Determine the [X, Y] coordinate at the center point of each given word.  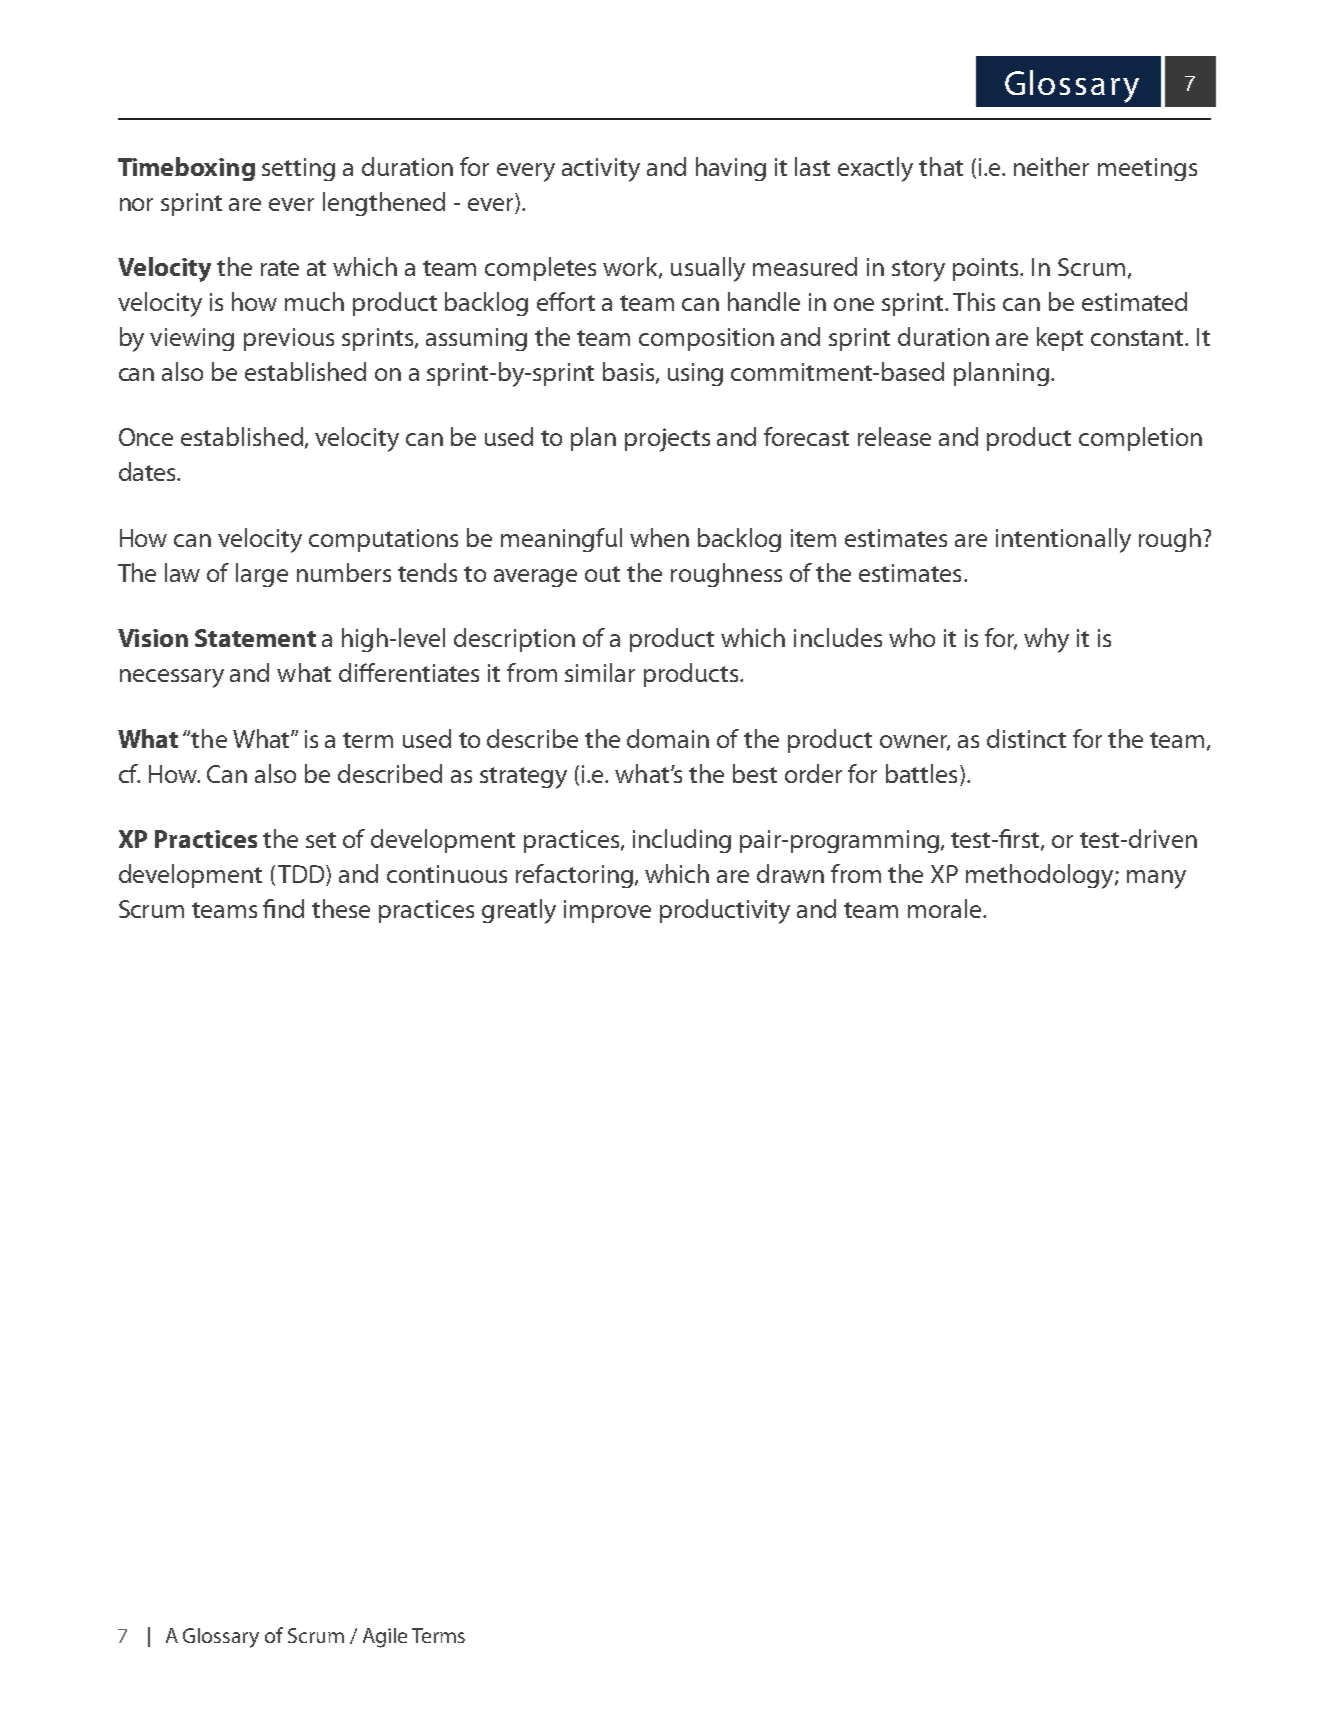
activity [601, 170]
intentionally [1063, 540]
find [283, 908]
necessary [172, 678]
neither [1051, 166]
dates [148, 471]
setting [298, 169]
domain [668, 738]
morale [946, 908]
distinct [1026, 738]
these [341, 908]
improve [607, 911]
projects [667, 440]
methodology [1041, 876]
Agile [385, 1638]
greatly [519, 911]
